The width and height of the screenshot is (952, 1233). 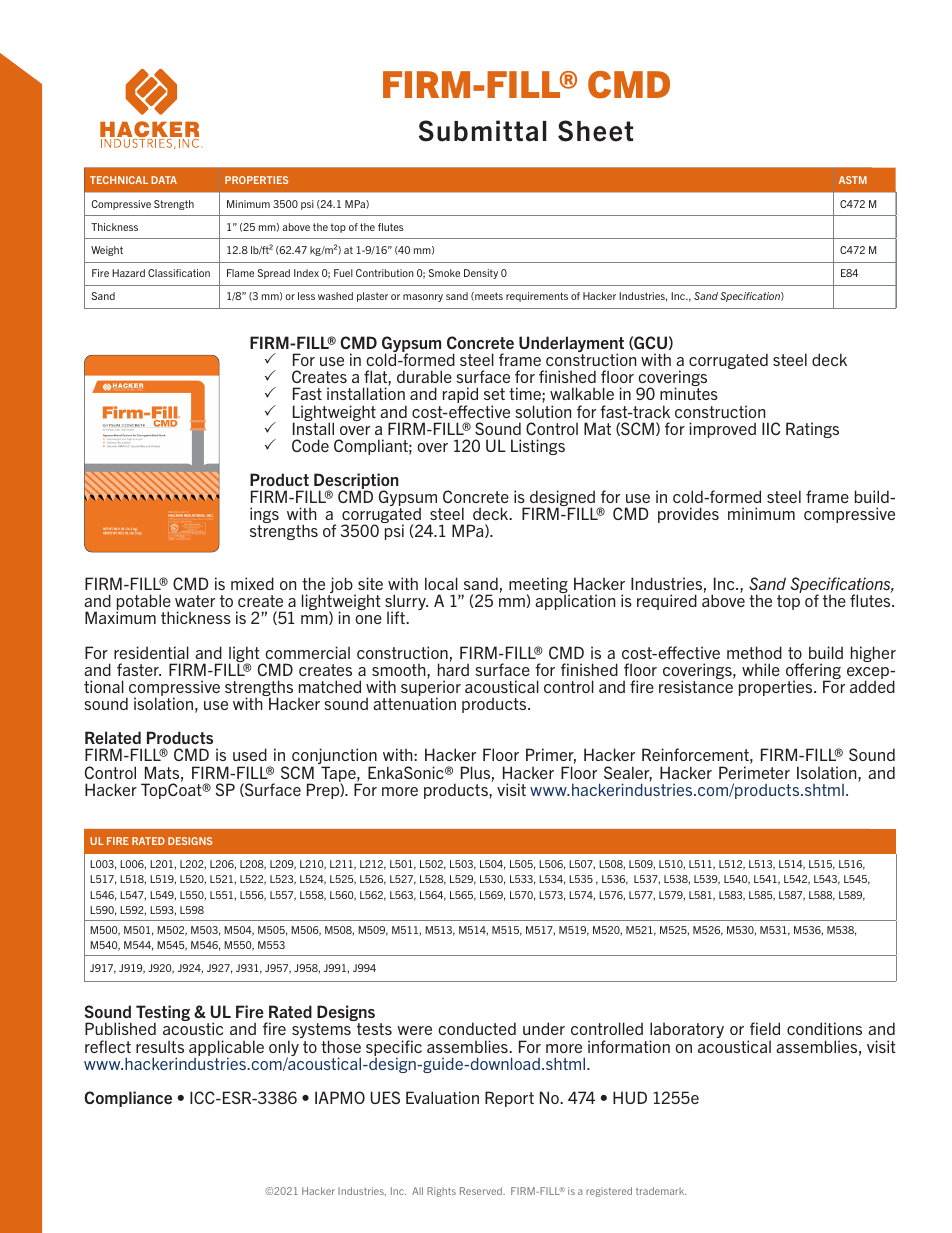 What do you see at coordinates (164, 180) in the screenshot?
I see `DATA` at bounding box center [164, 180].
